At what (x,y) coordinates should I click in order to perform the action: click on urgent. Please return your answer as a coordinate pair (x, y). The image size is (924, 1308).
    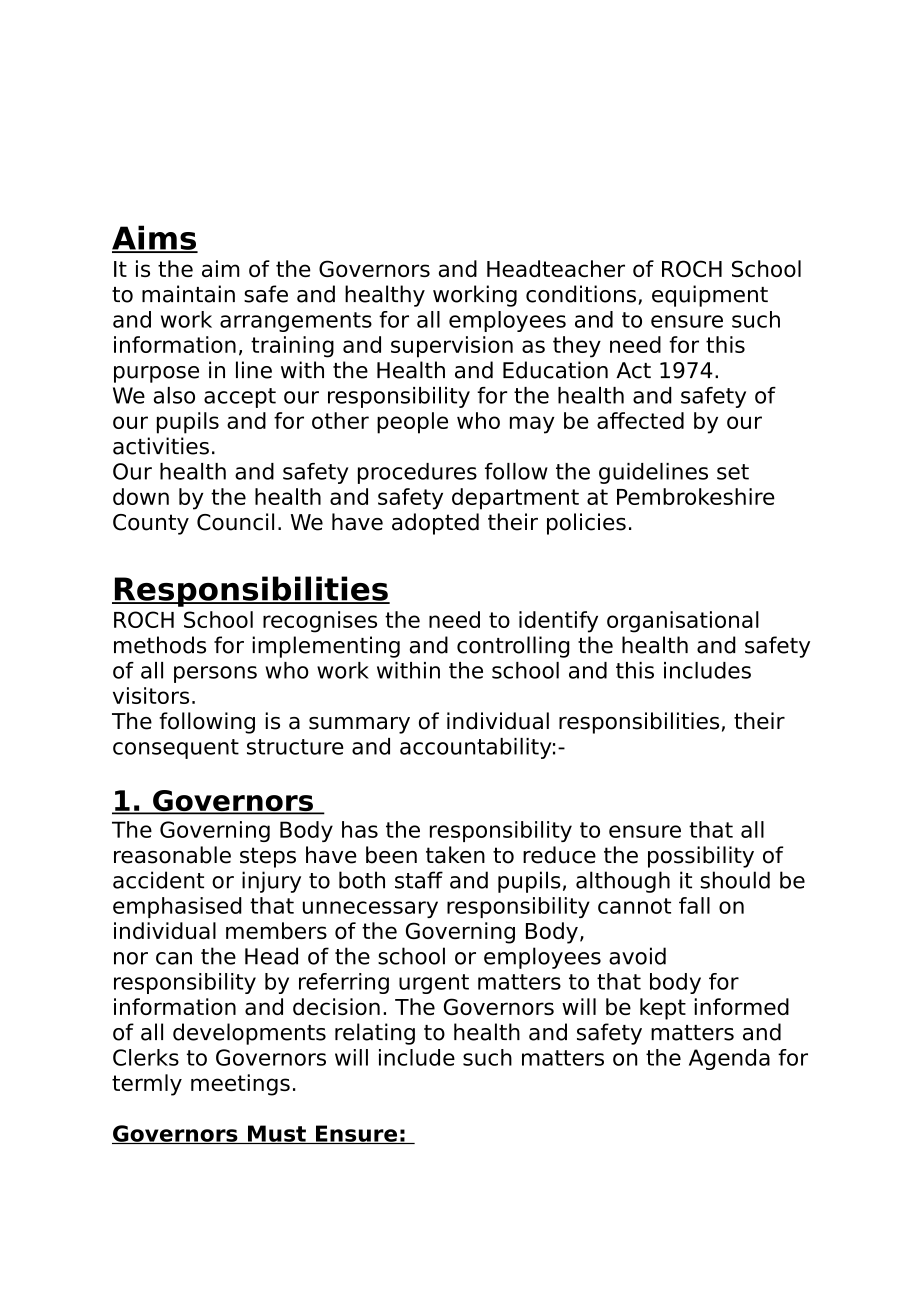
    Looking at the image, I should click on (434, 984).
